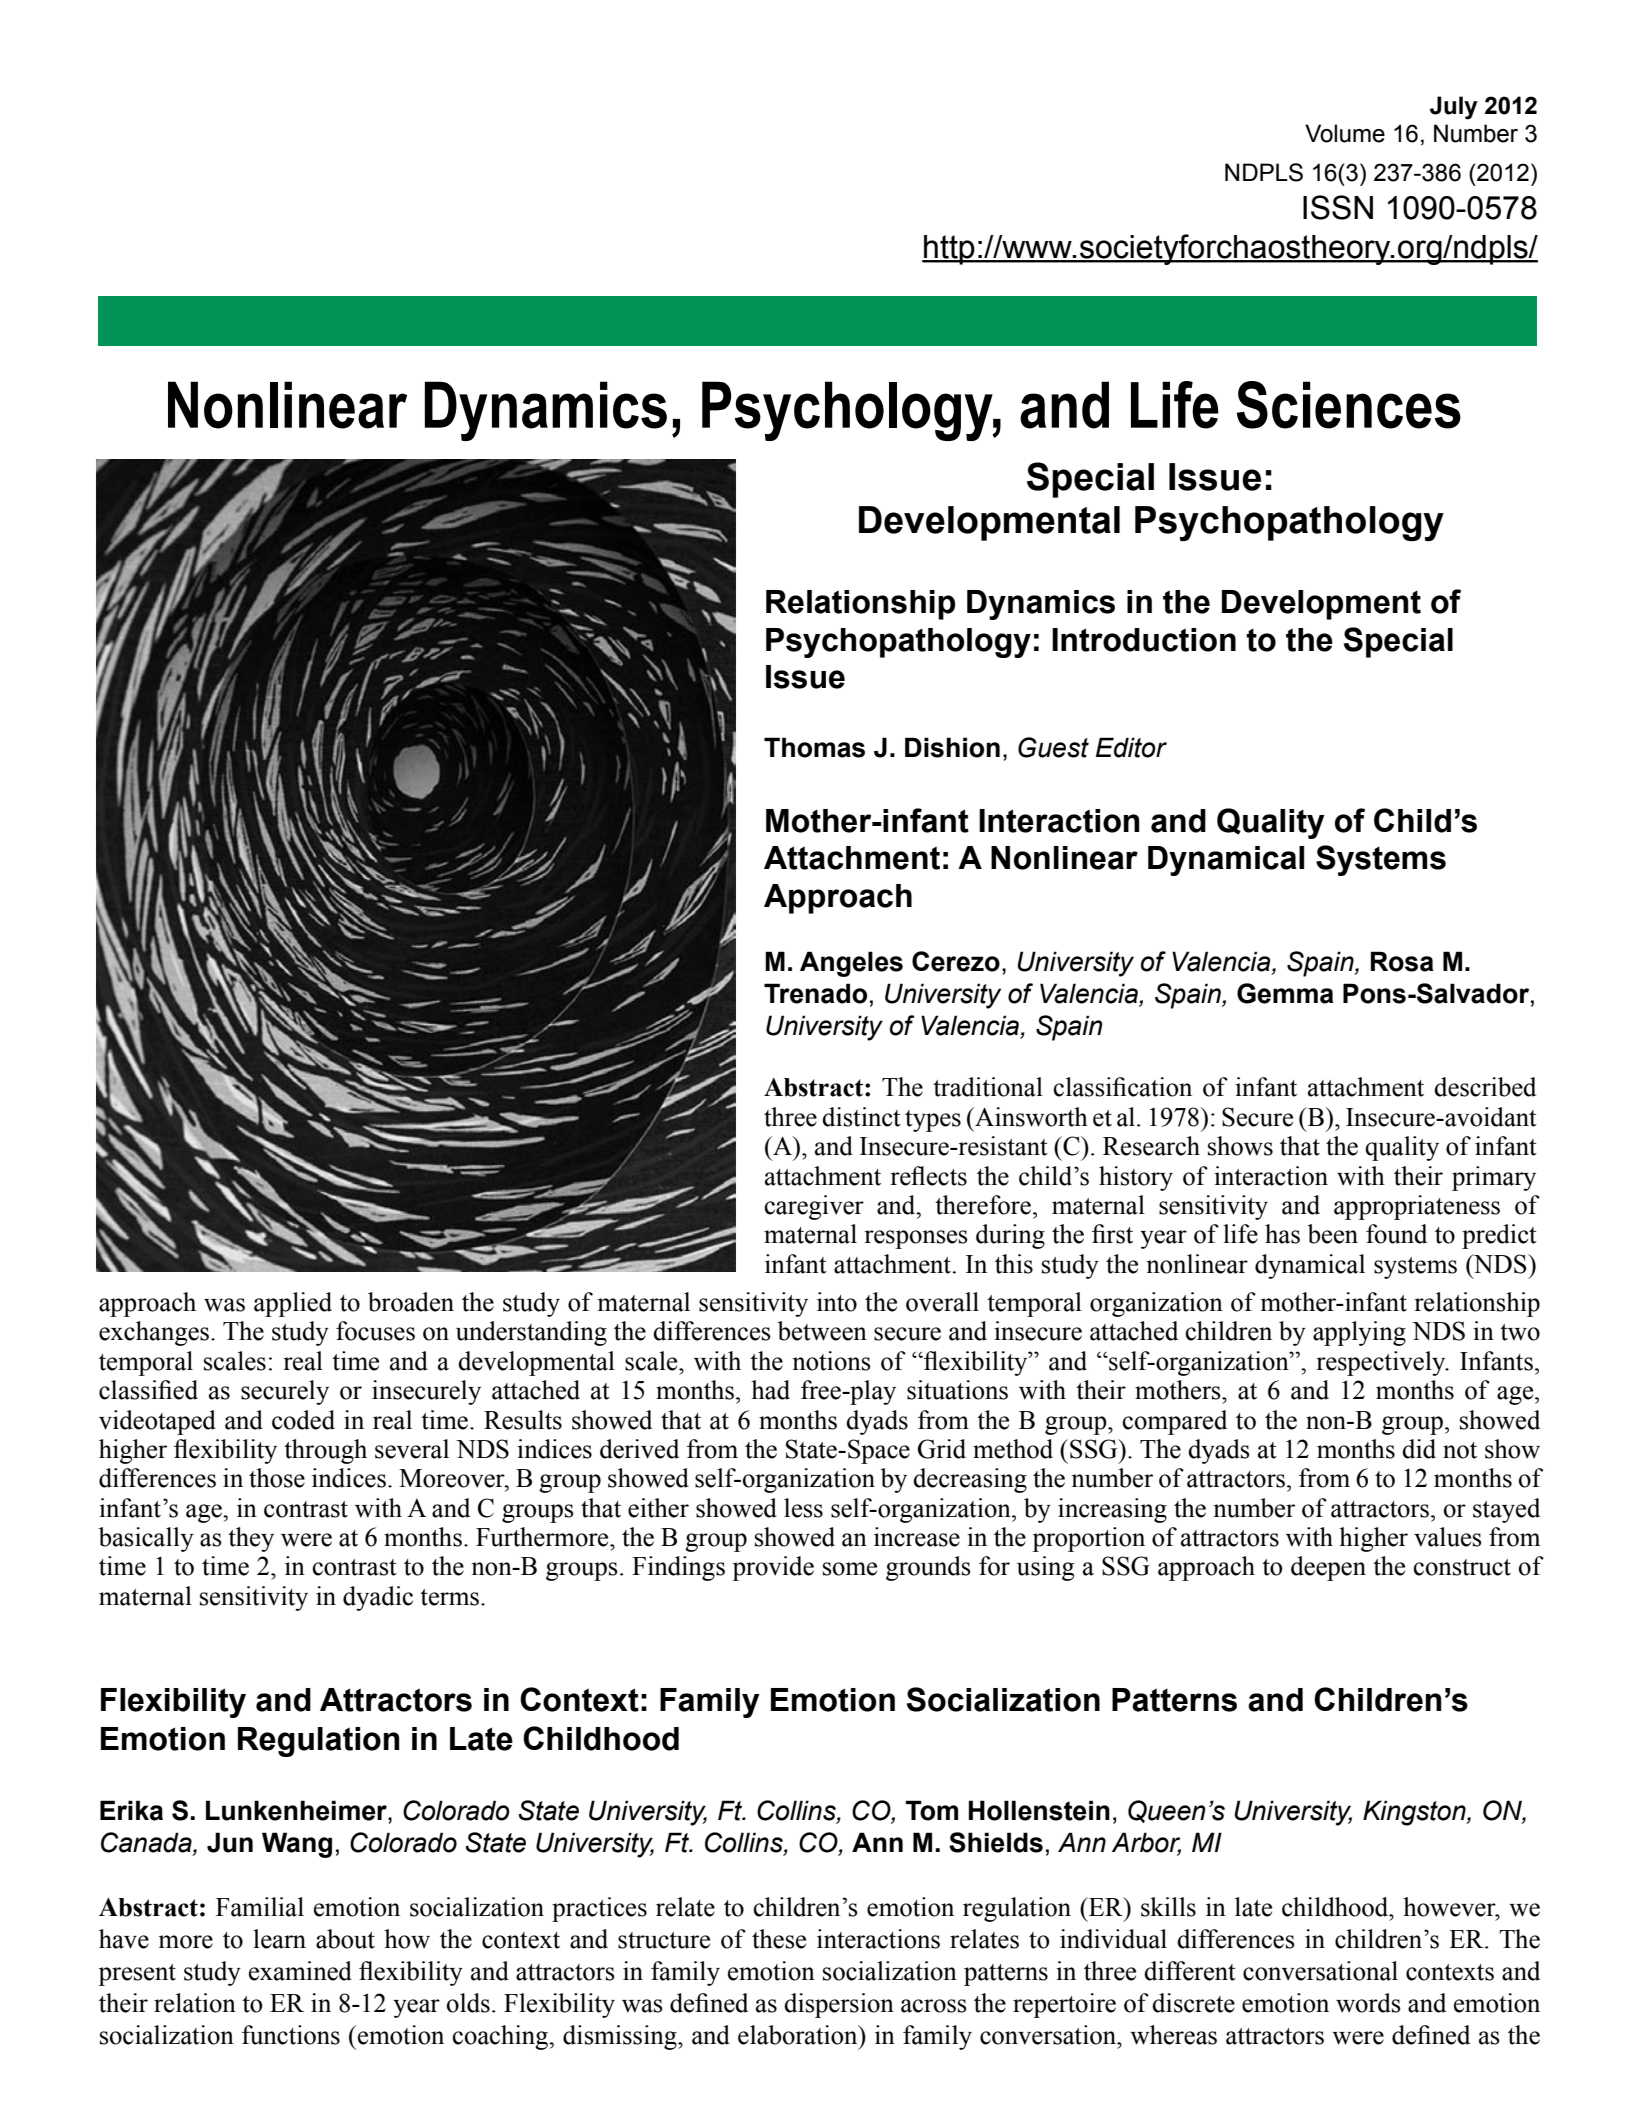  Describe the element at coordinates (1368, 2003) in the page. I see `words` at that location.
